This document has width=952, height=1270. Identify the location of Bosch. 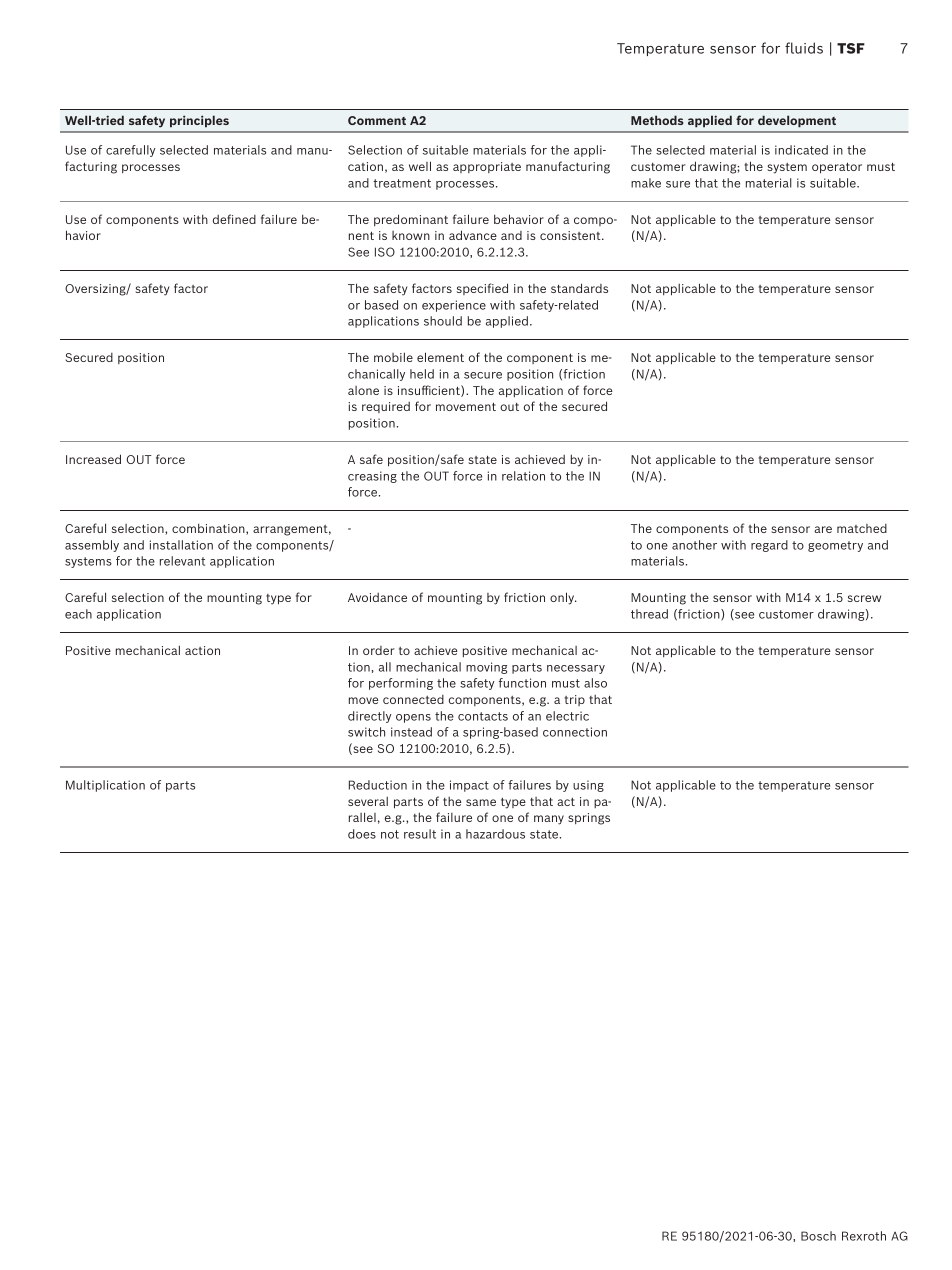
(818, 1236).
